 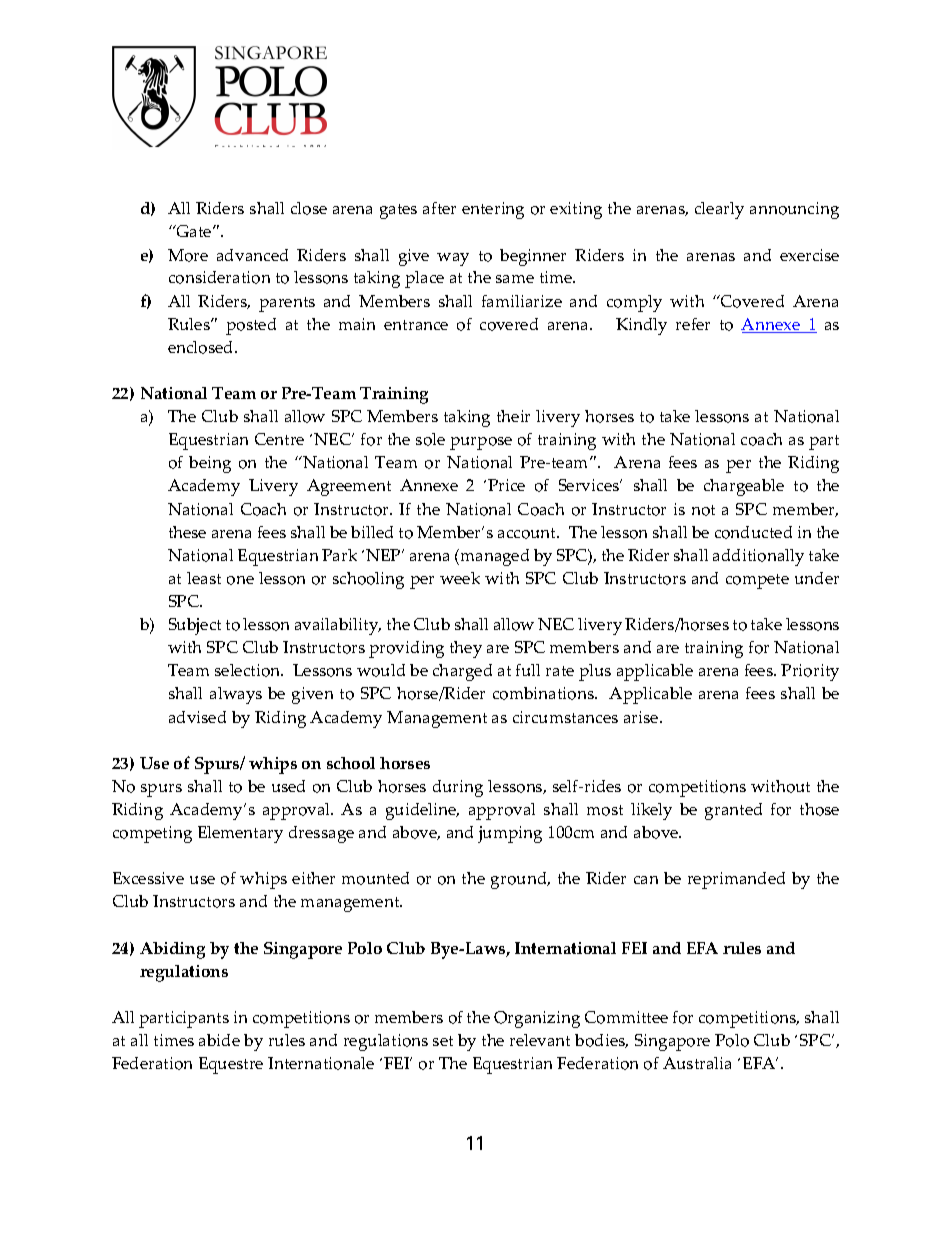 I want to click on clearly, so click(x=719, y=210).
